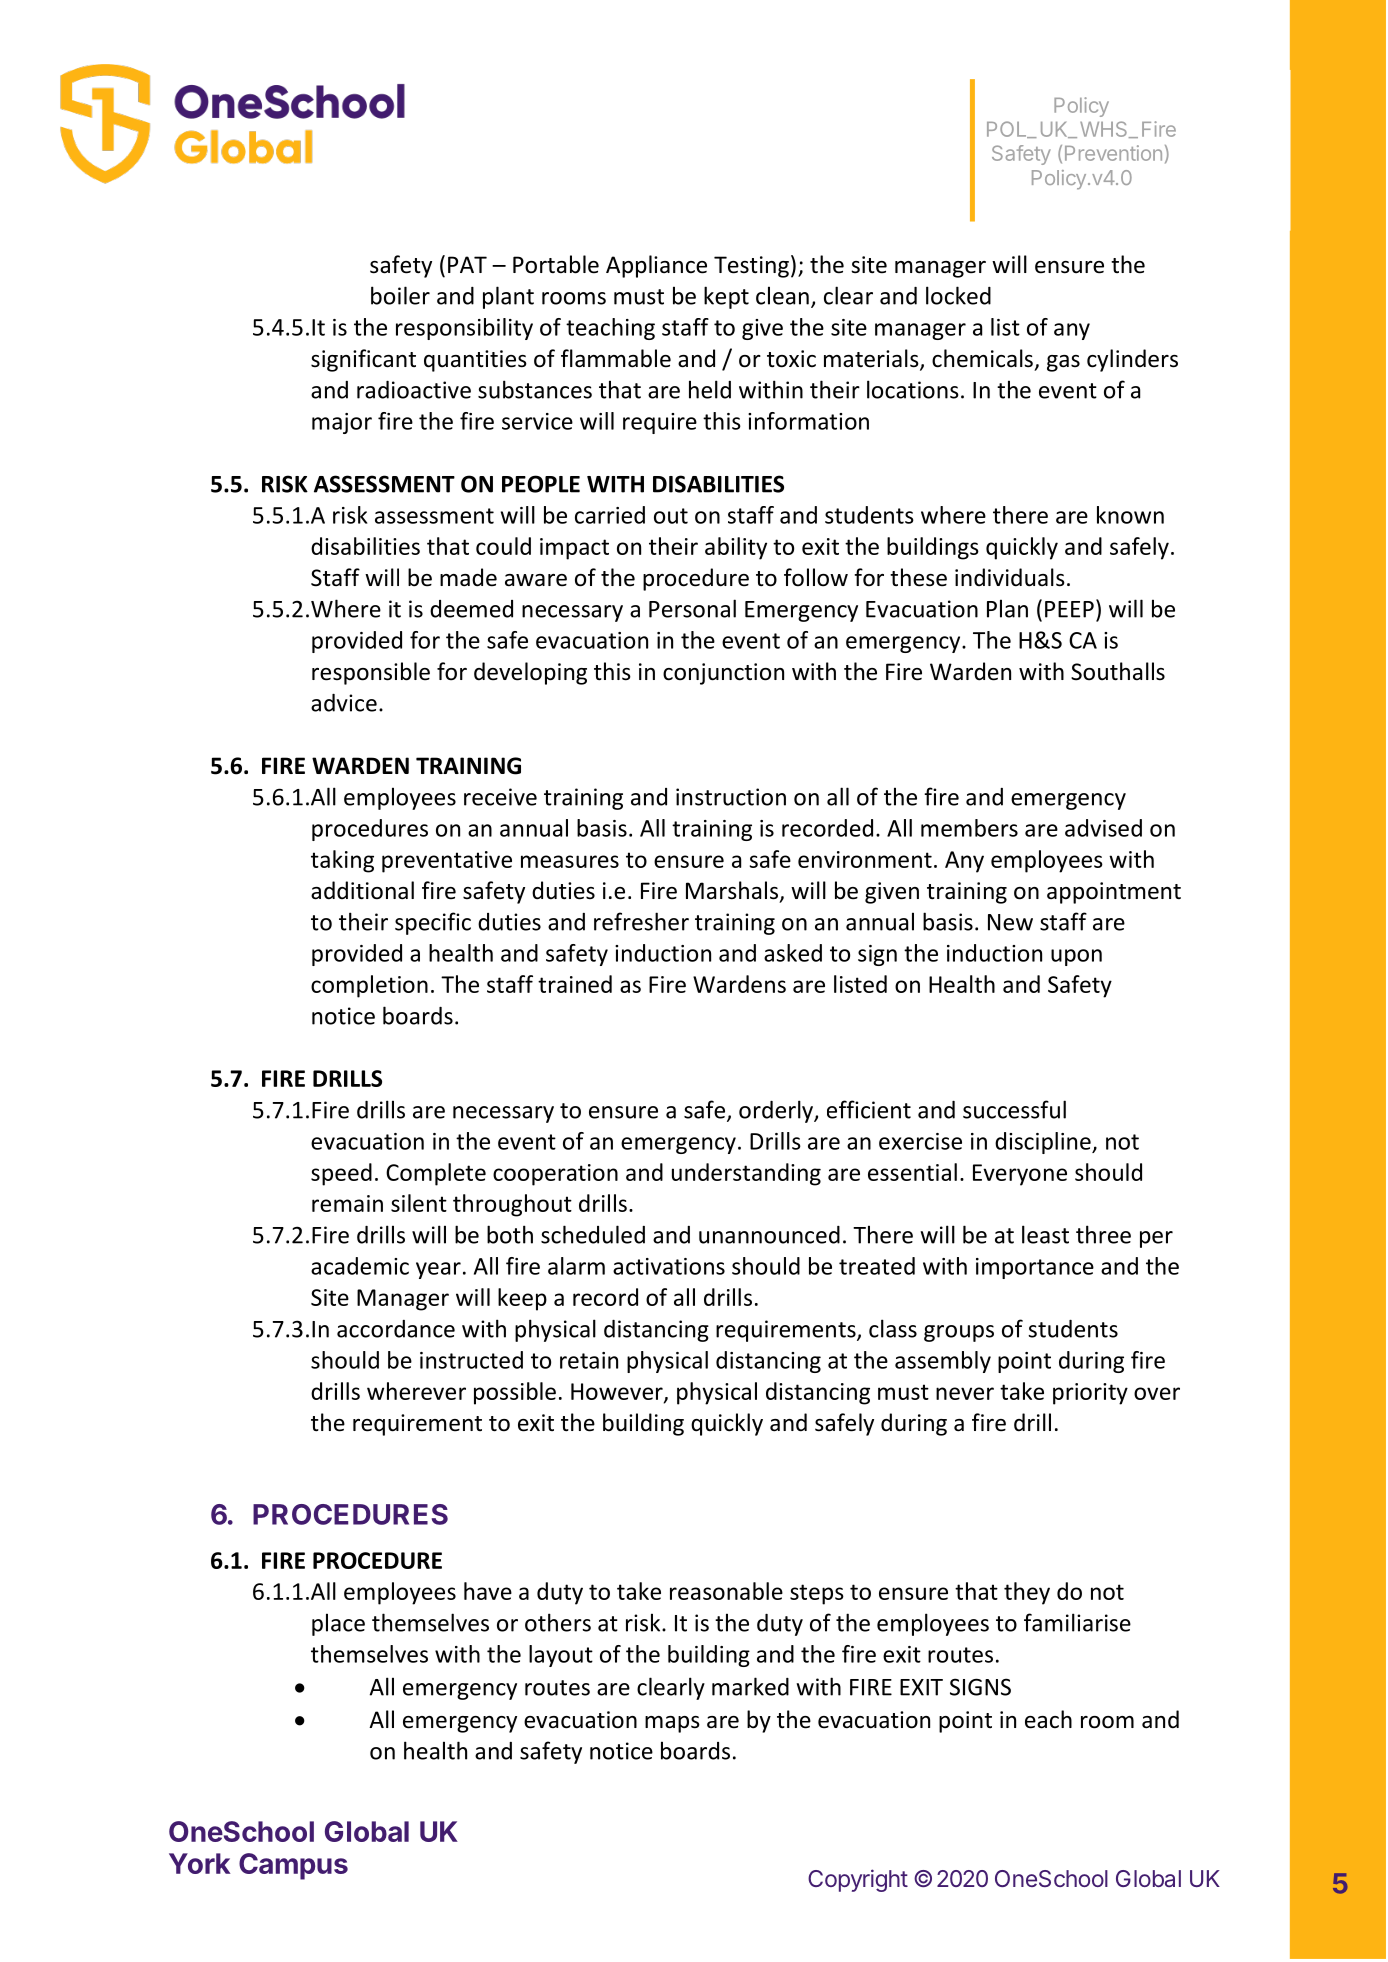 The width and height of the screenshot is (1388, 1962). What do you see at coordinates (672, 1724) in the screenshot?
I see `maps` at bounding box center [672, 1724].
